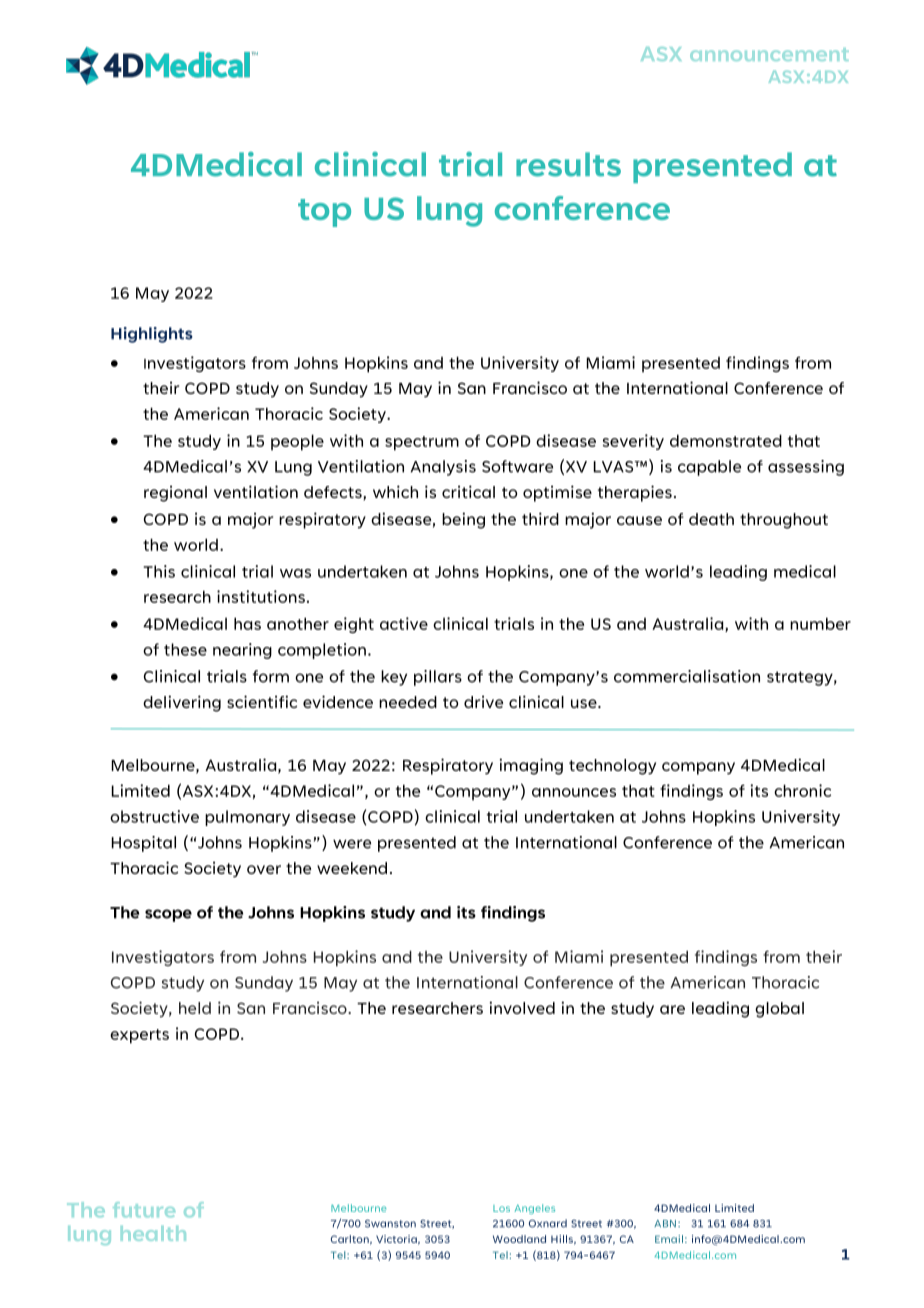 The width and height of the screenshot is (924, 1308). I want to click on spectrum, so click(422, 443).
